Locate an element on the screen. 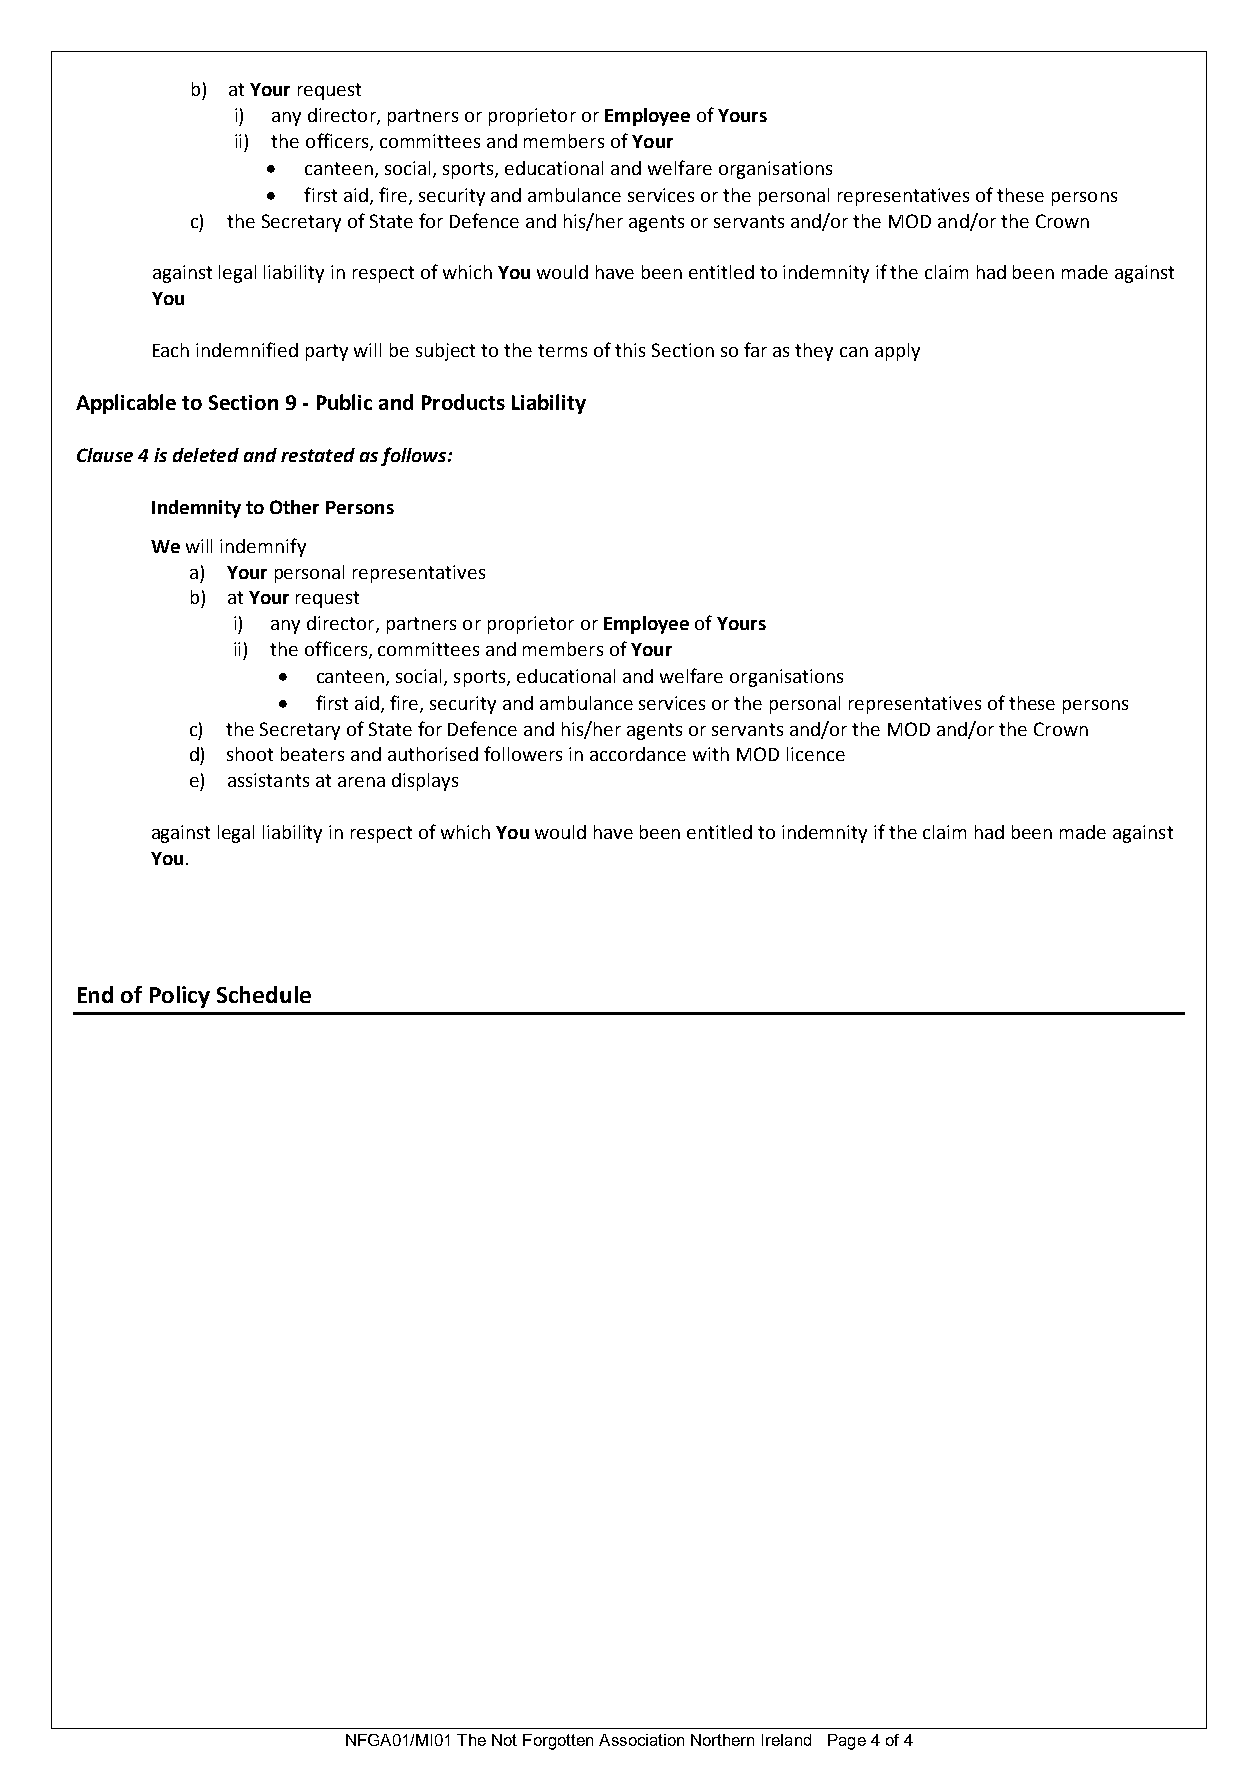 This screenshot has height=1780, width=1258. Not is located at coordinates (504, 1740).
